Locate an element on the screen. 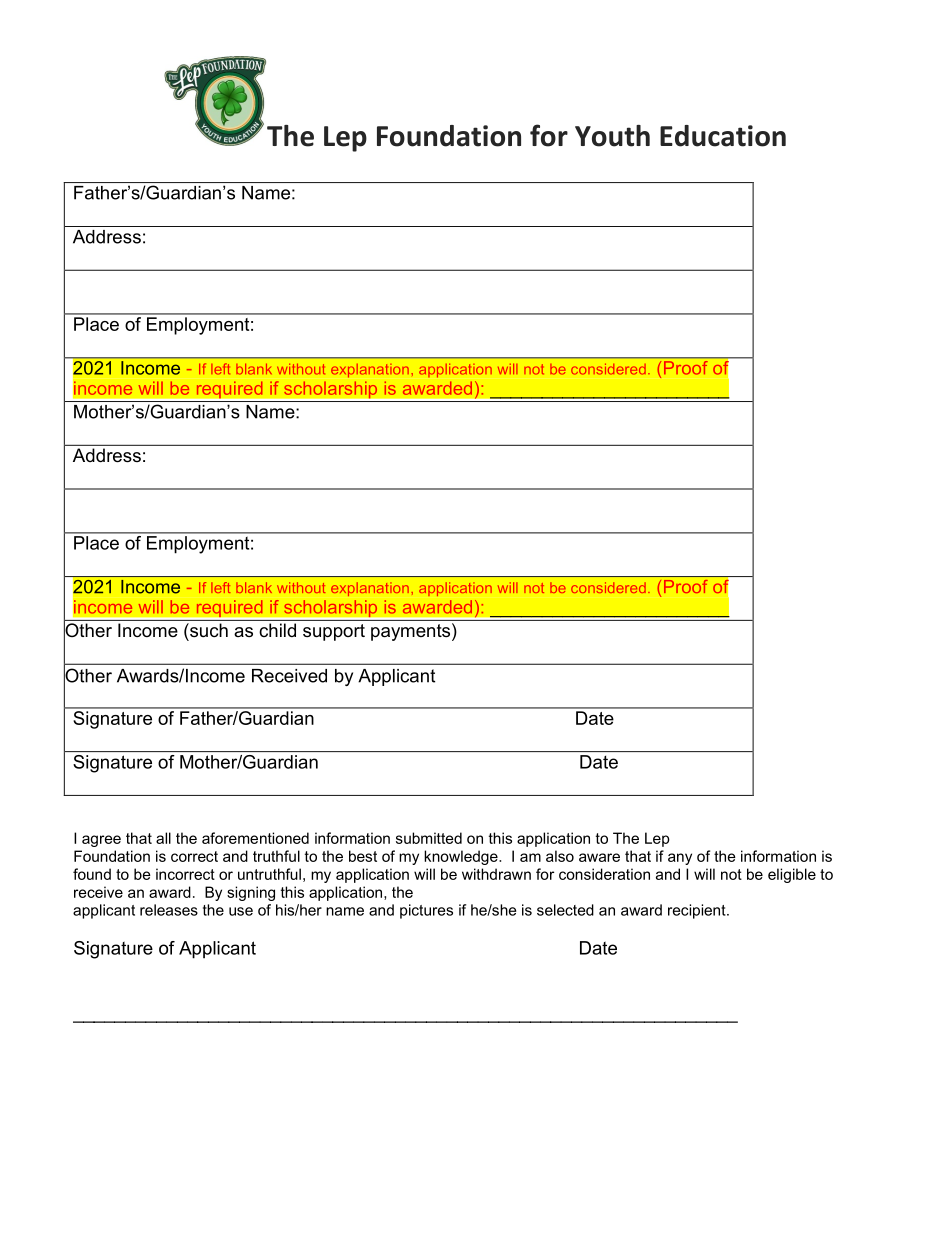 This screenshot has height=1233, width=952. recipient is located at coordinates (698, 911).
